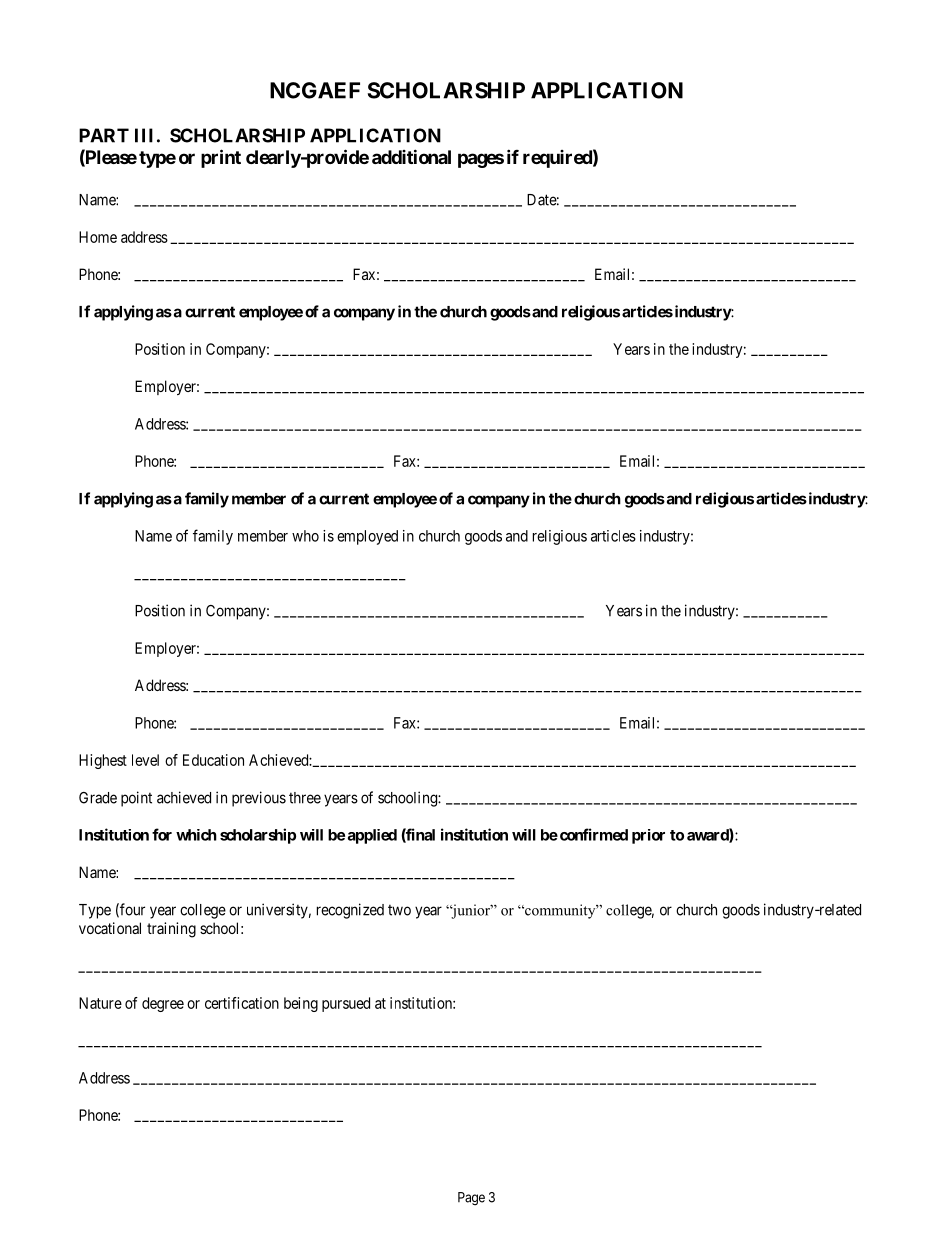 The image size is (952, 1233). I want to click on who, so click(305, 536).
